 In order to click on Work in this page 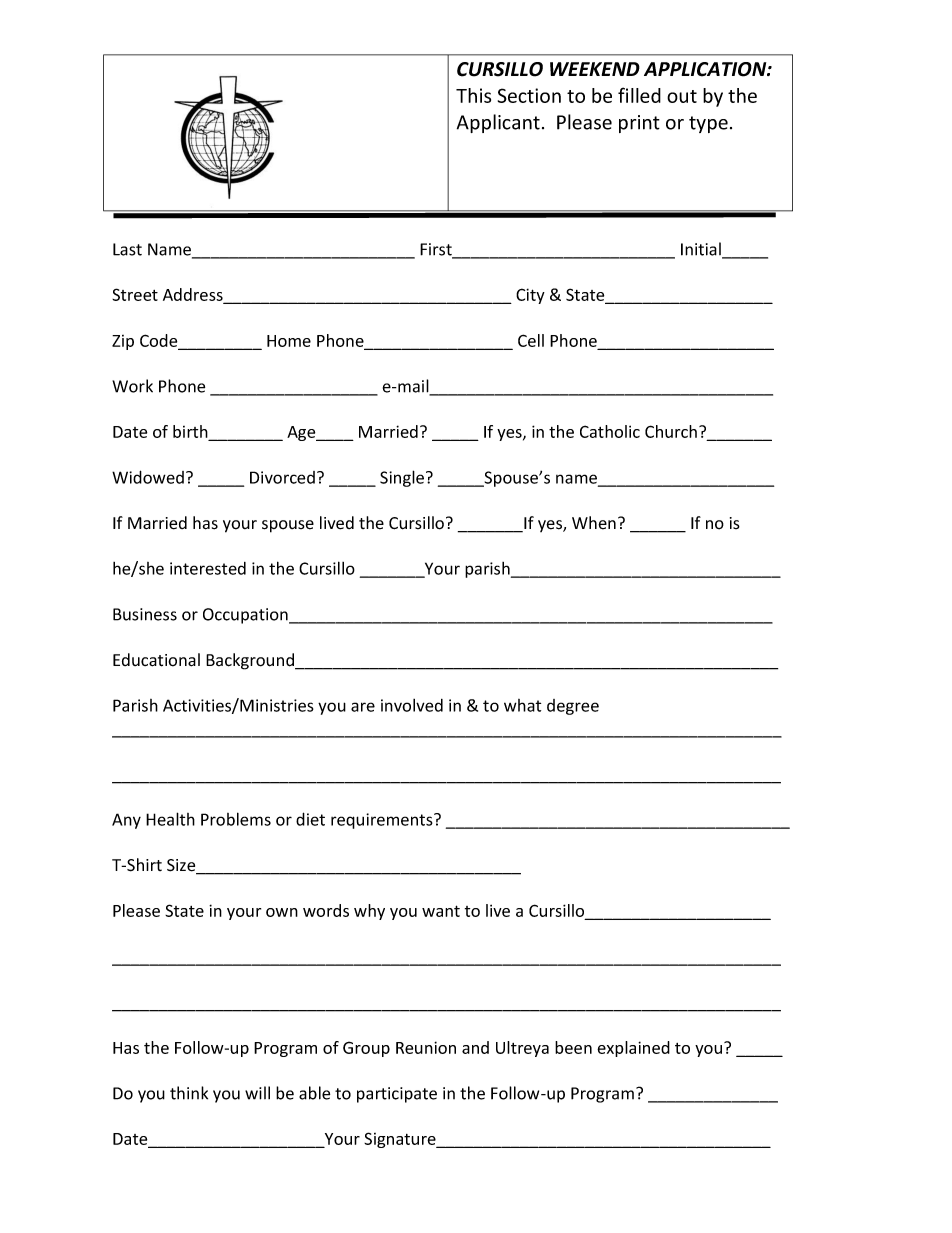, I will do `click(132, 386)`.
